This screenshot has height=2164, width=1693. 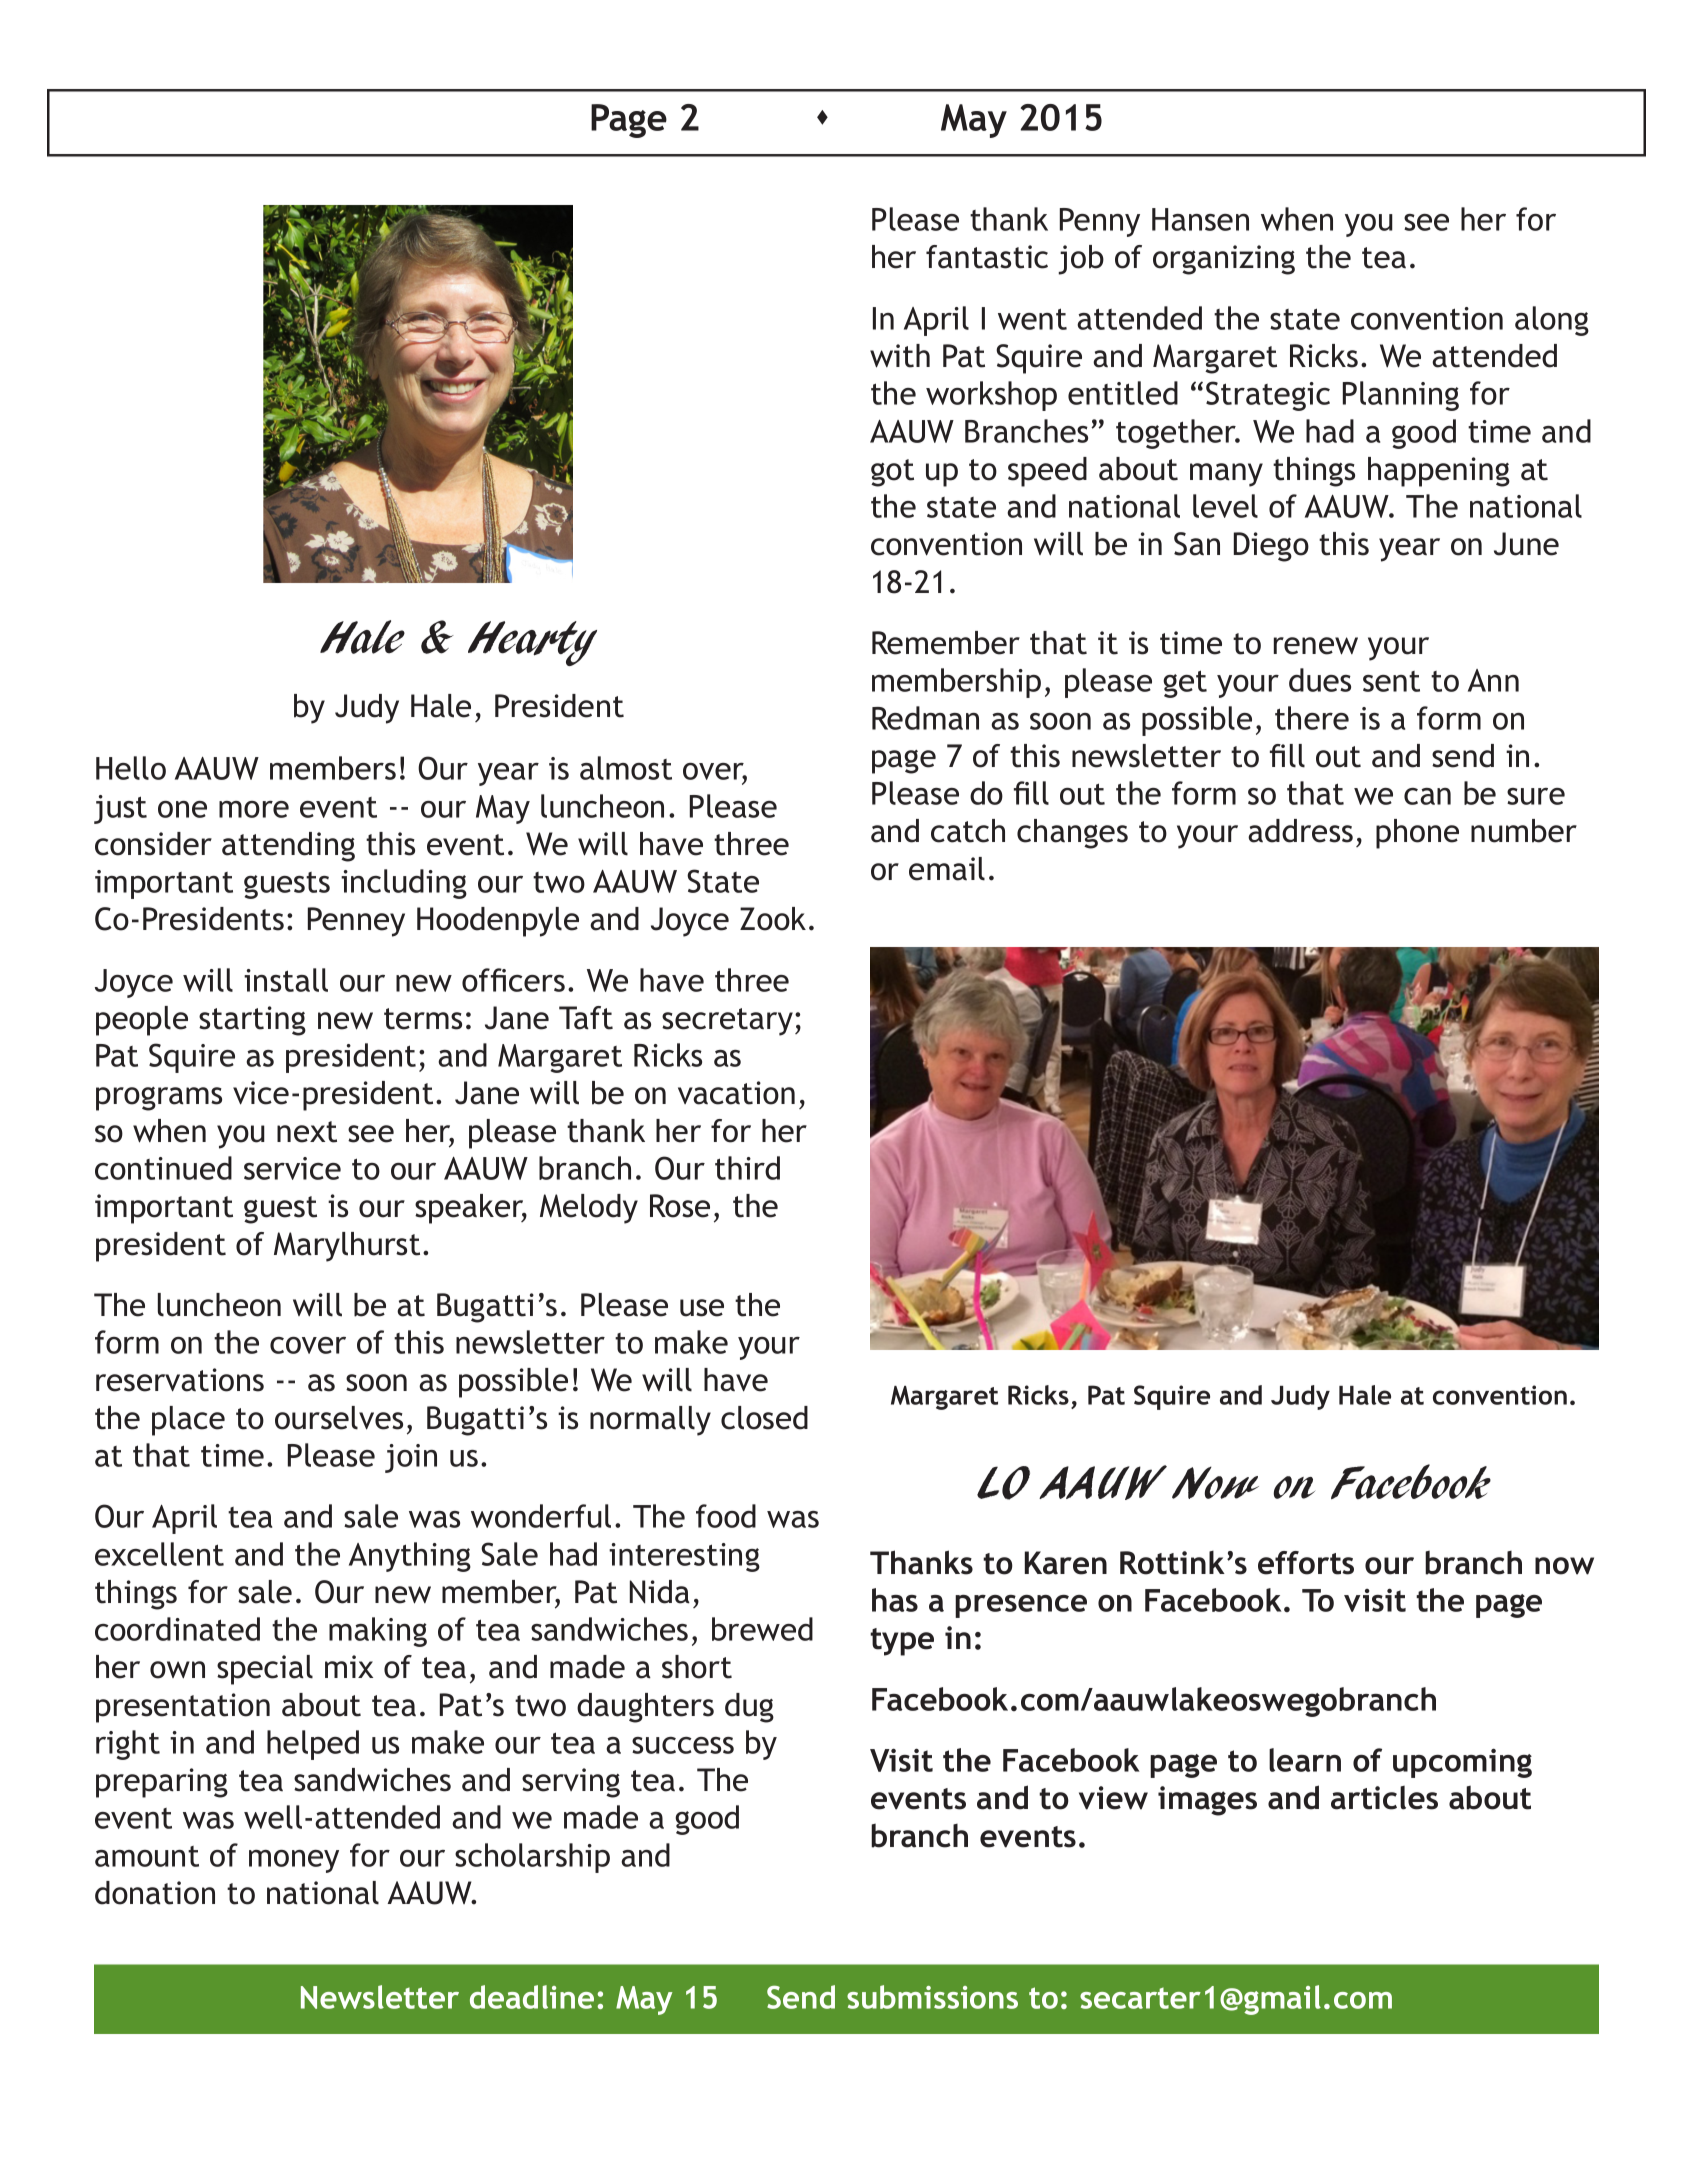 What do you see at coordinates (987, 257) in the screenshot?
I see `fantastic` at bounding box center [987, 257].
